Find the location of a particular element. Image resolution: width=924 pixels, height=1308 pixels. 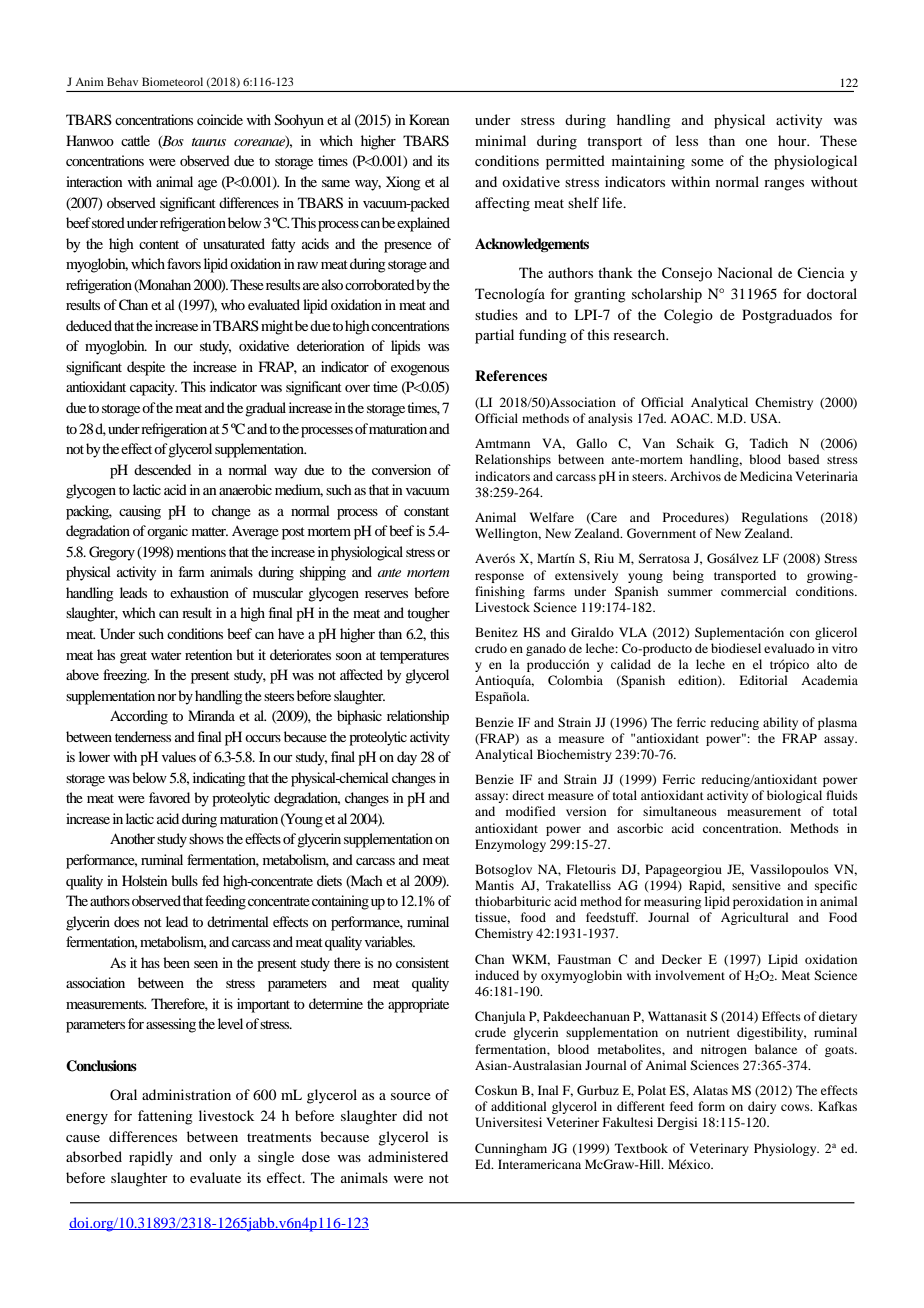

Korean is located at coordinates (429, 119).
